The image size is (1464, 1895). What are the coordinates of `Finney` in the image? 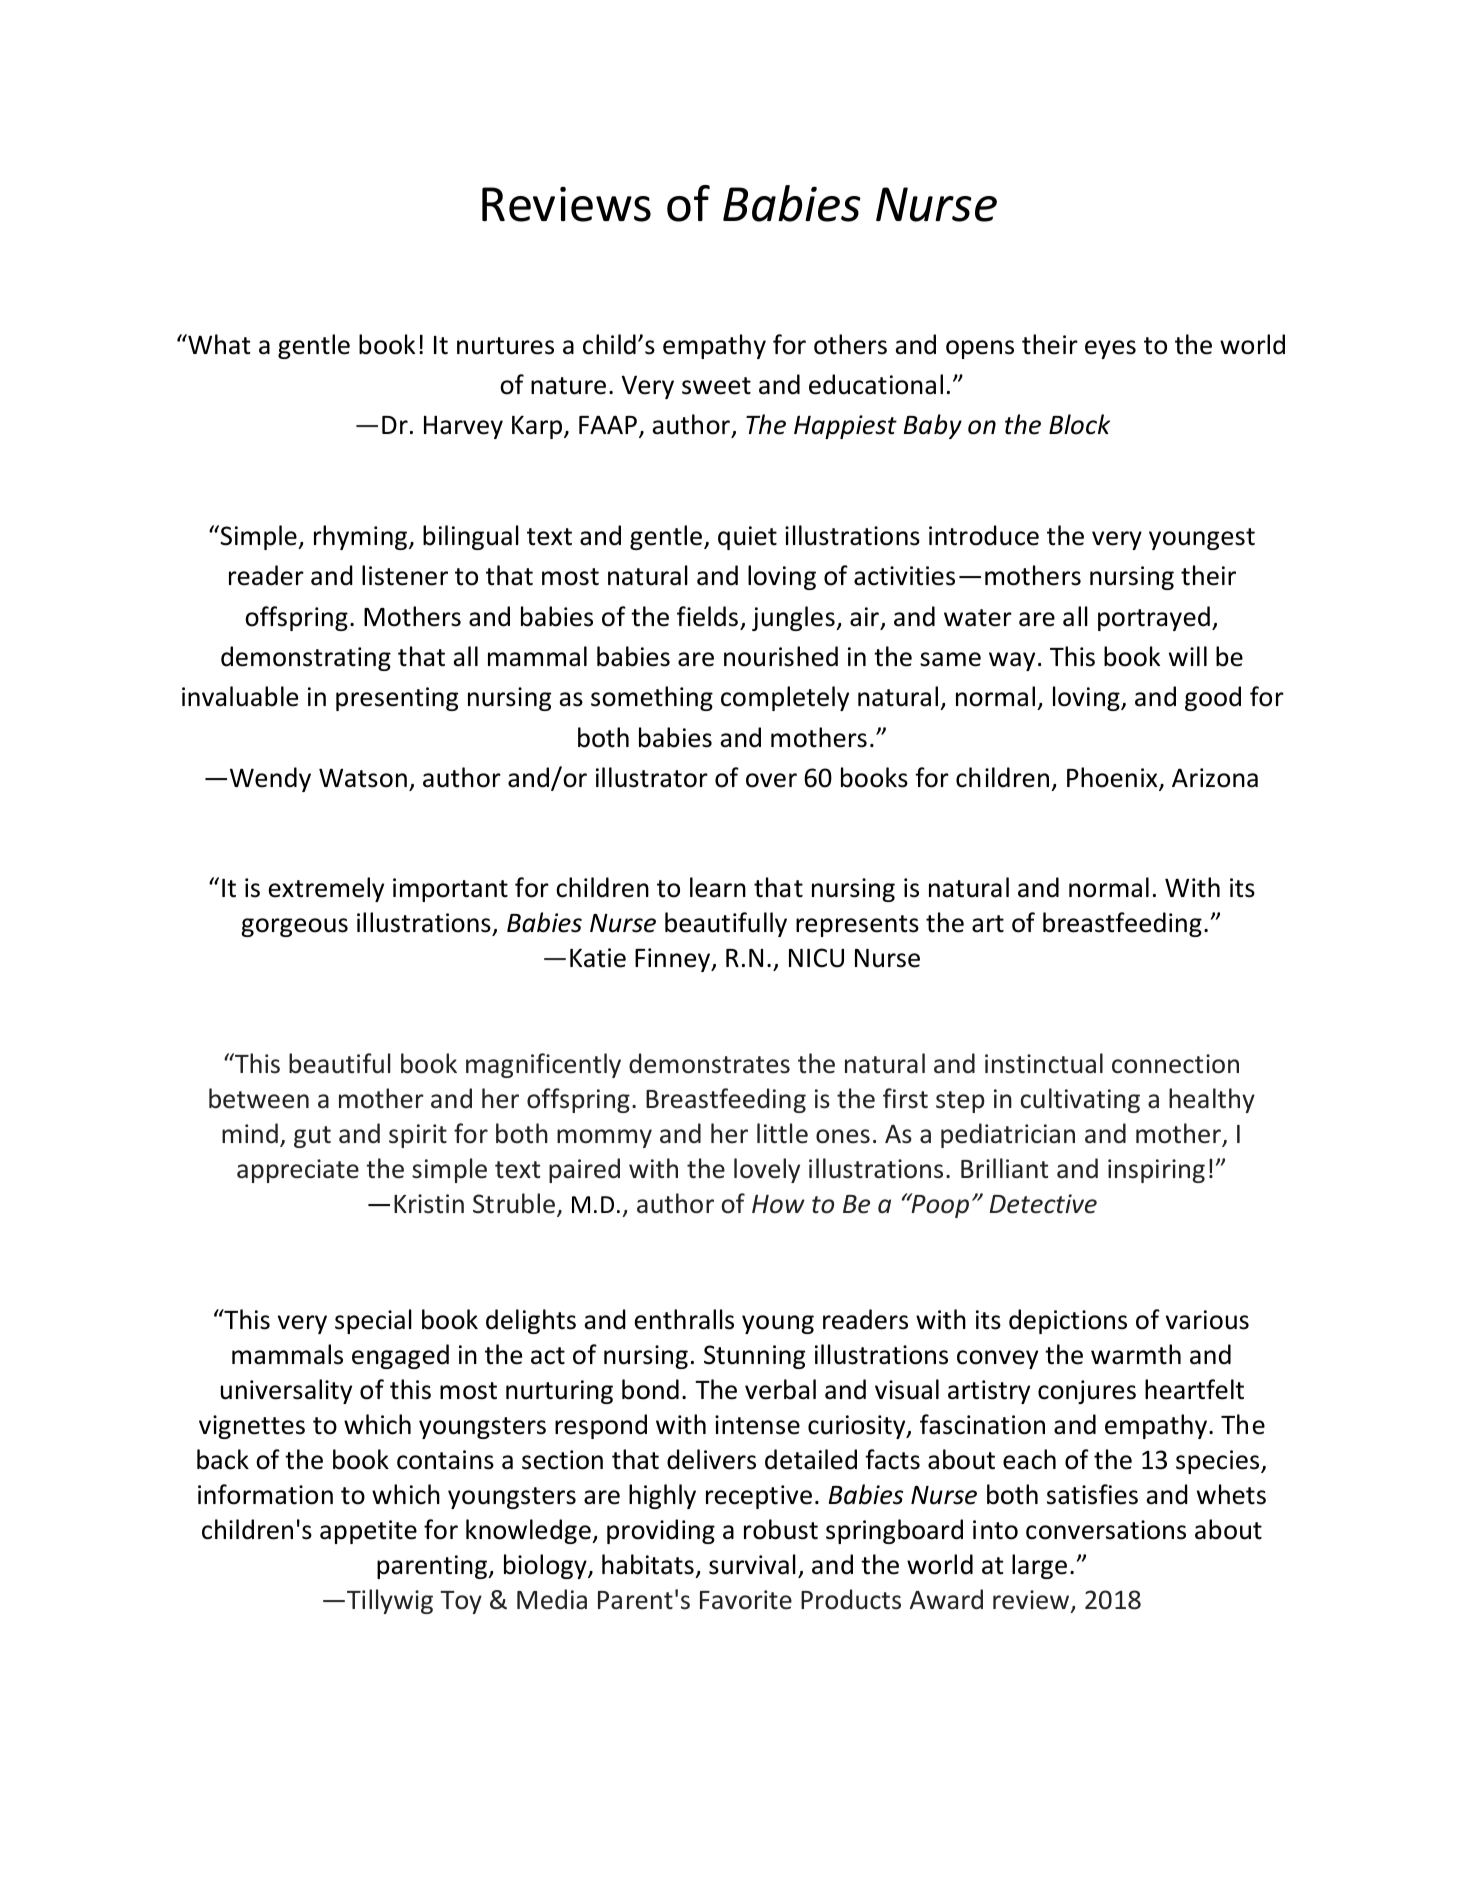 It's located at (674, 960).
